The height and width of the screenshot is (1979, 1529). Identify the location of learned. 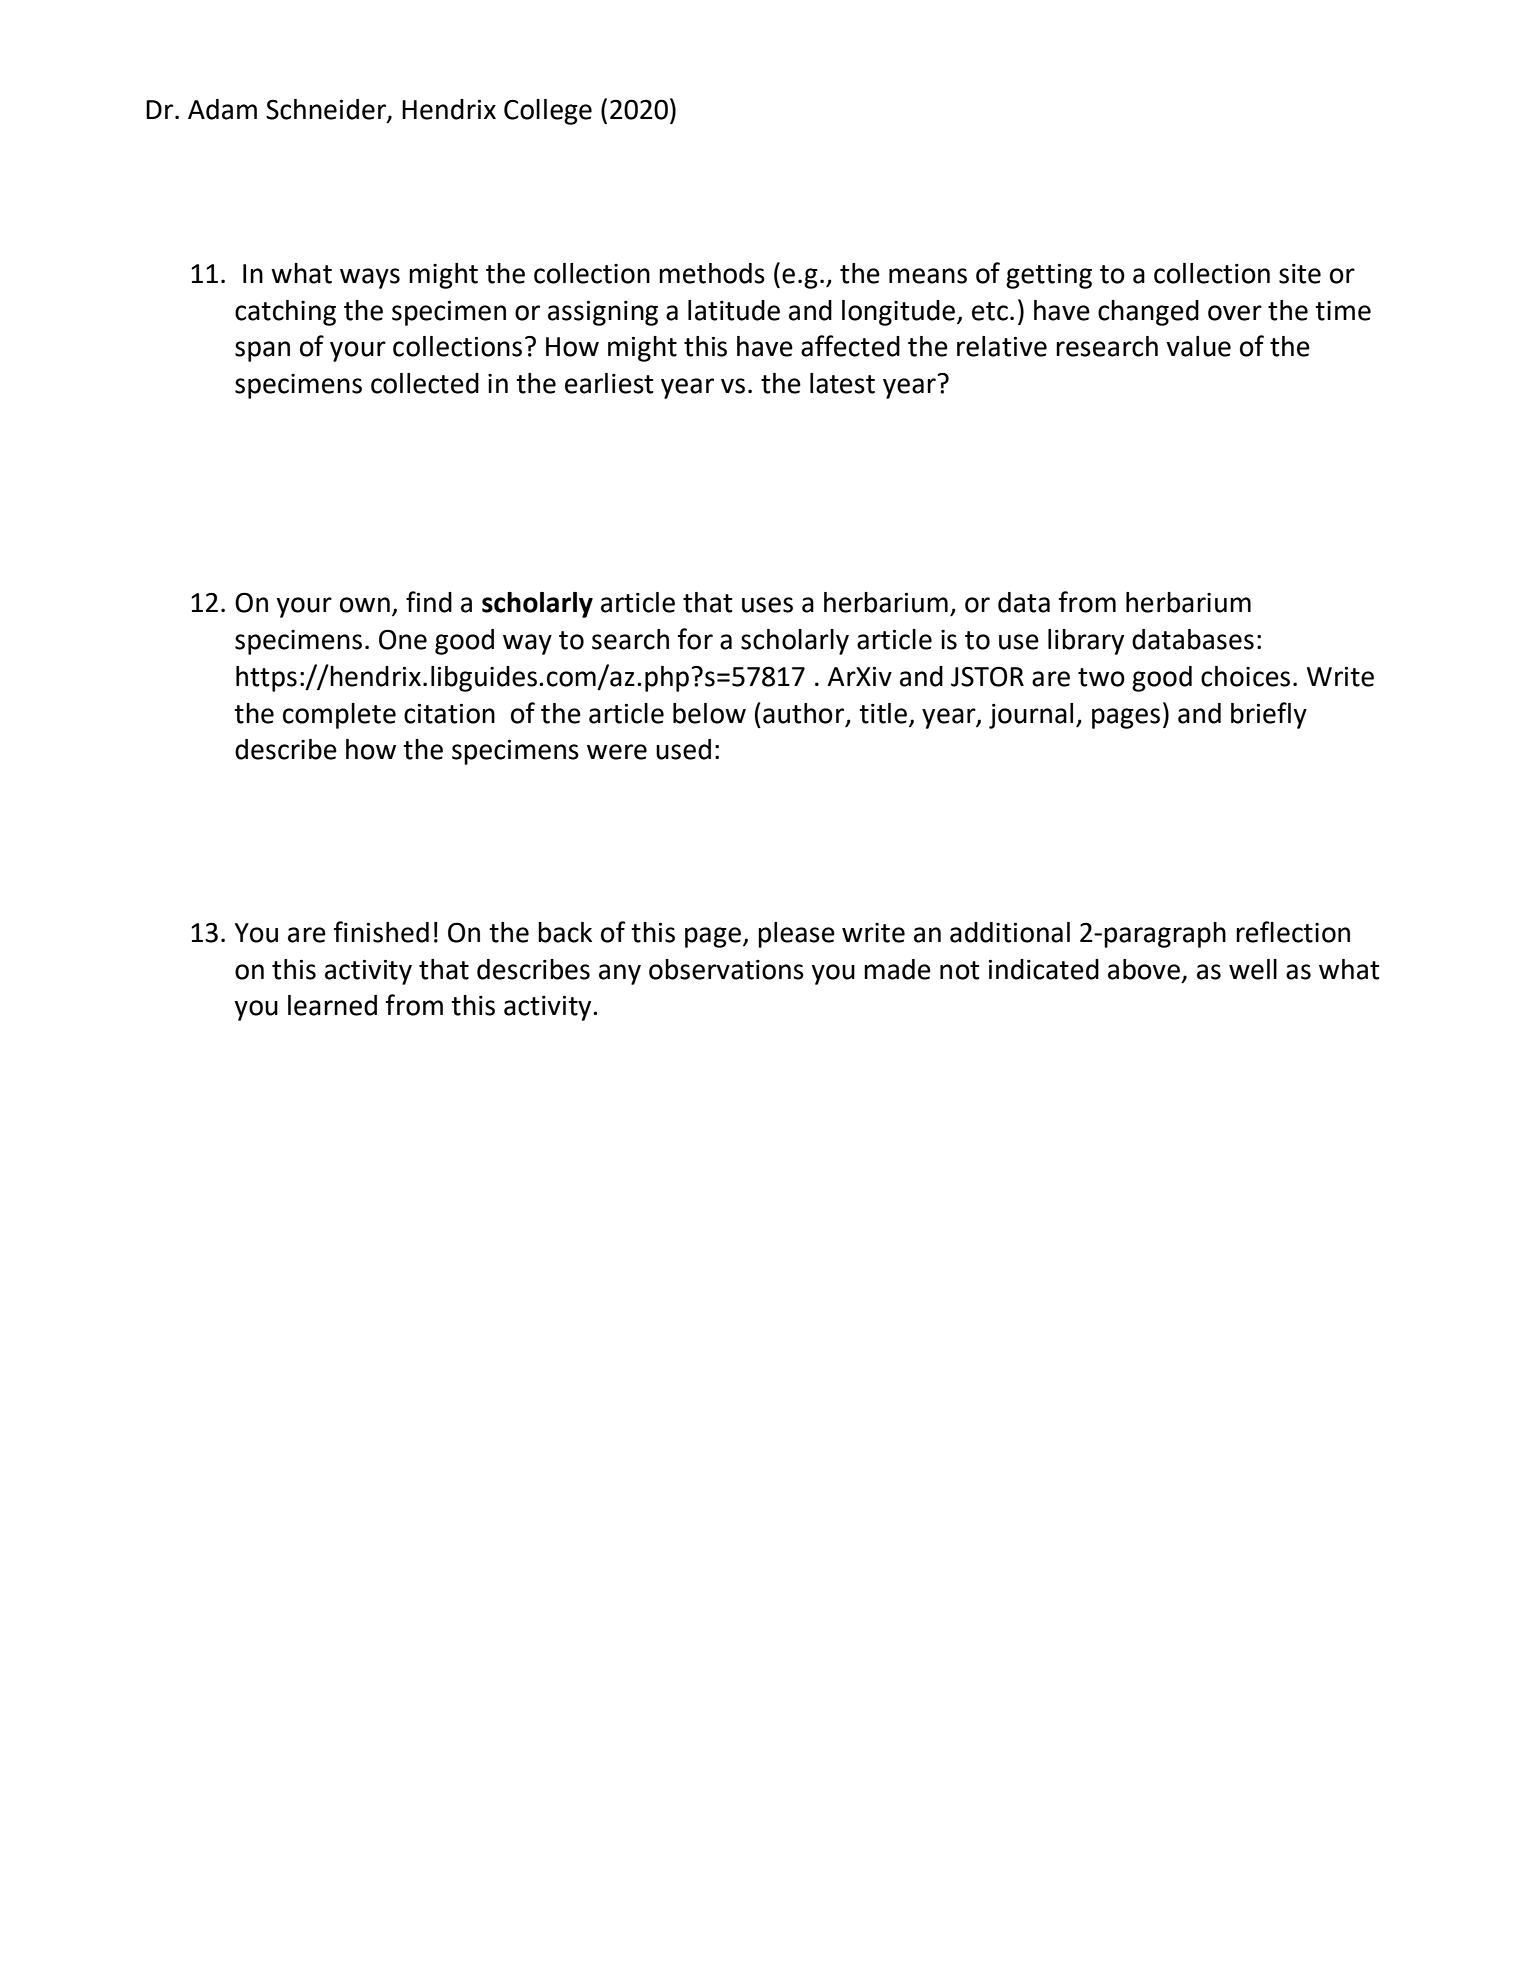
(332, 1005).
